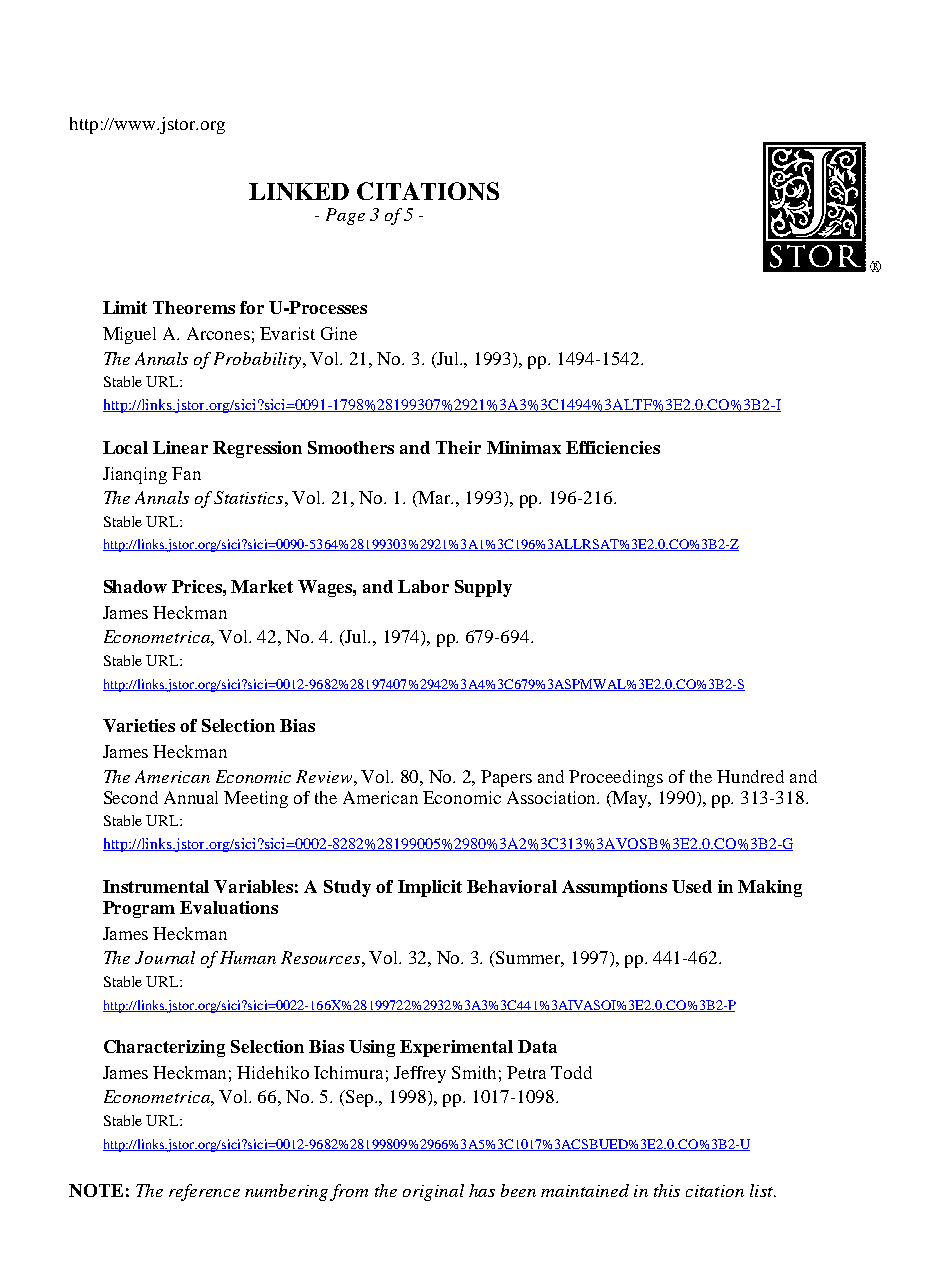 This page has height=1268, width=952. Describe the element at coordinates (345, 216) in the page. I see `Page` at that location.
